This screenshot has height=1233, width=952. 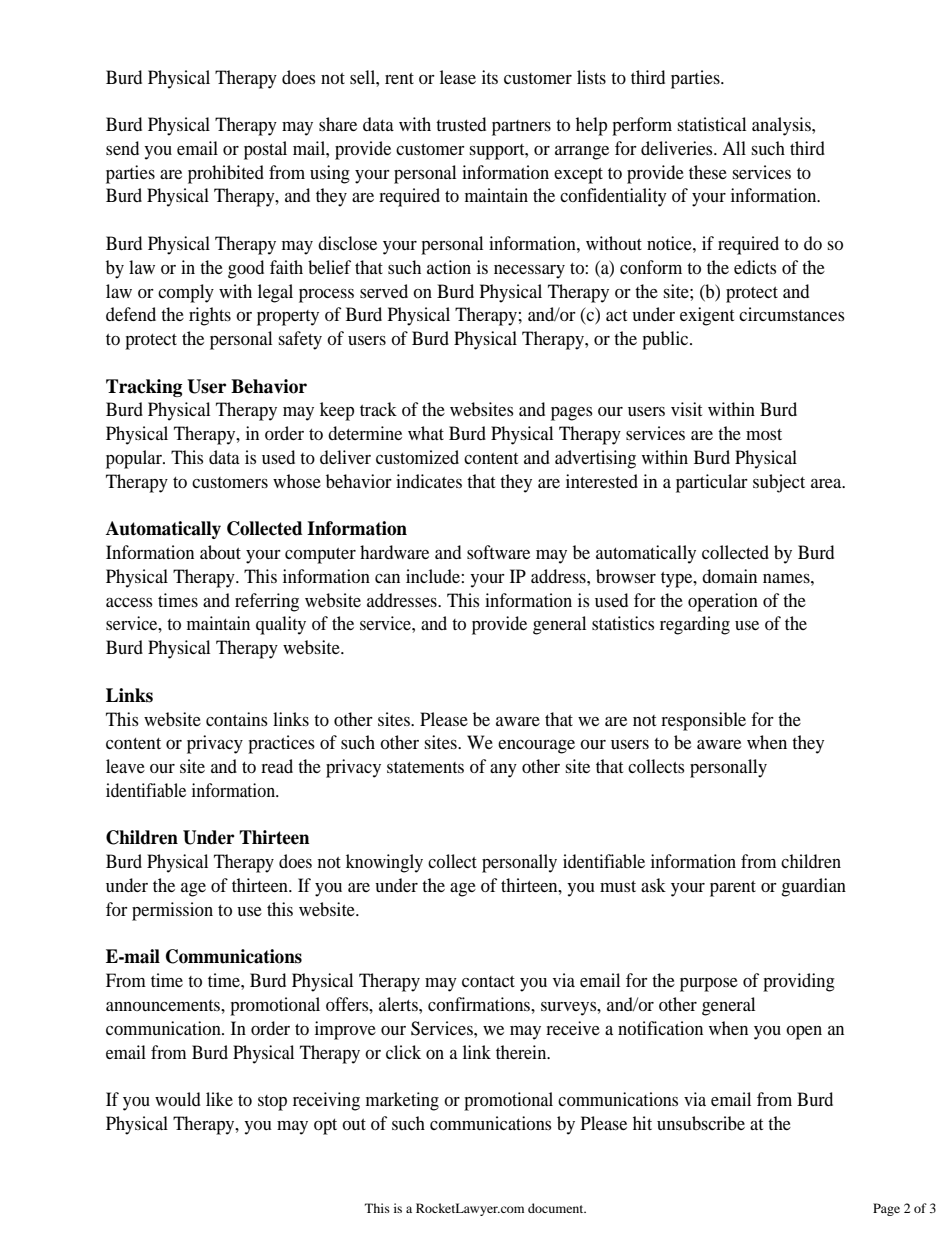 I want to click on statistical, so click(x=712, y=124).
